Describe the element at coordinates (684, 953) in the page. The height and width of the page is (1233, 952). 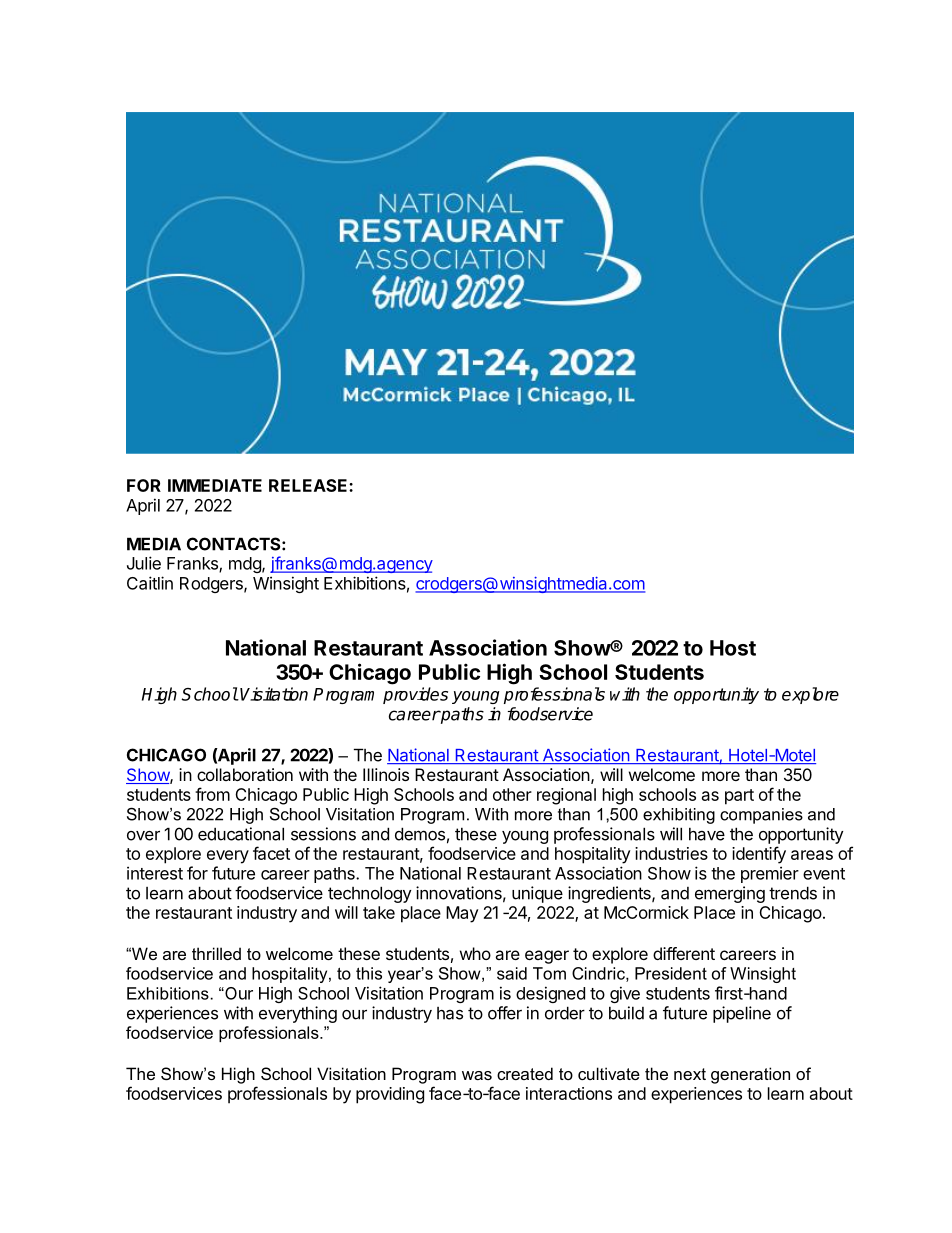
I see `different` at that location.
